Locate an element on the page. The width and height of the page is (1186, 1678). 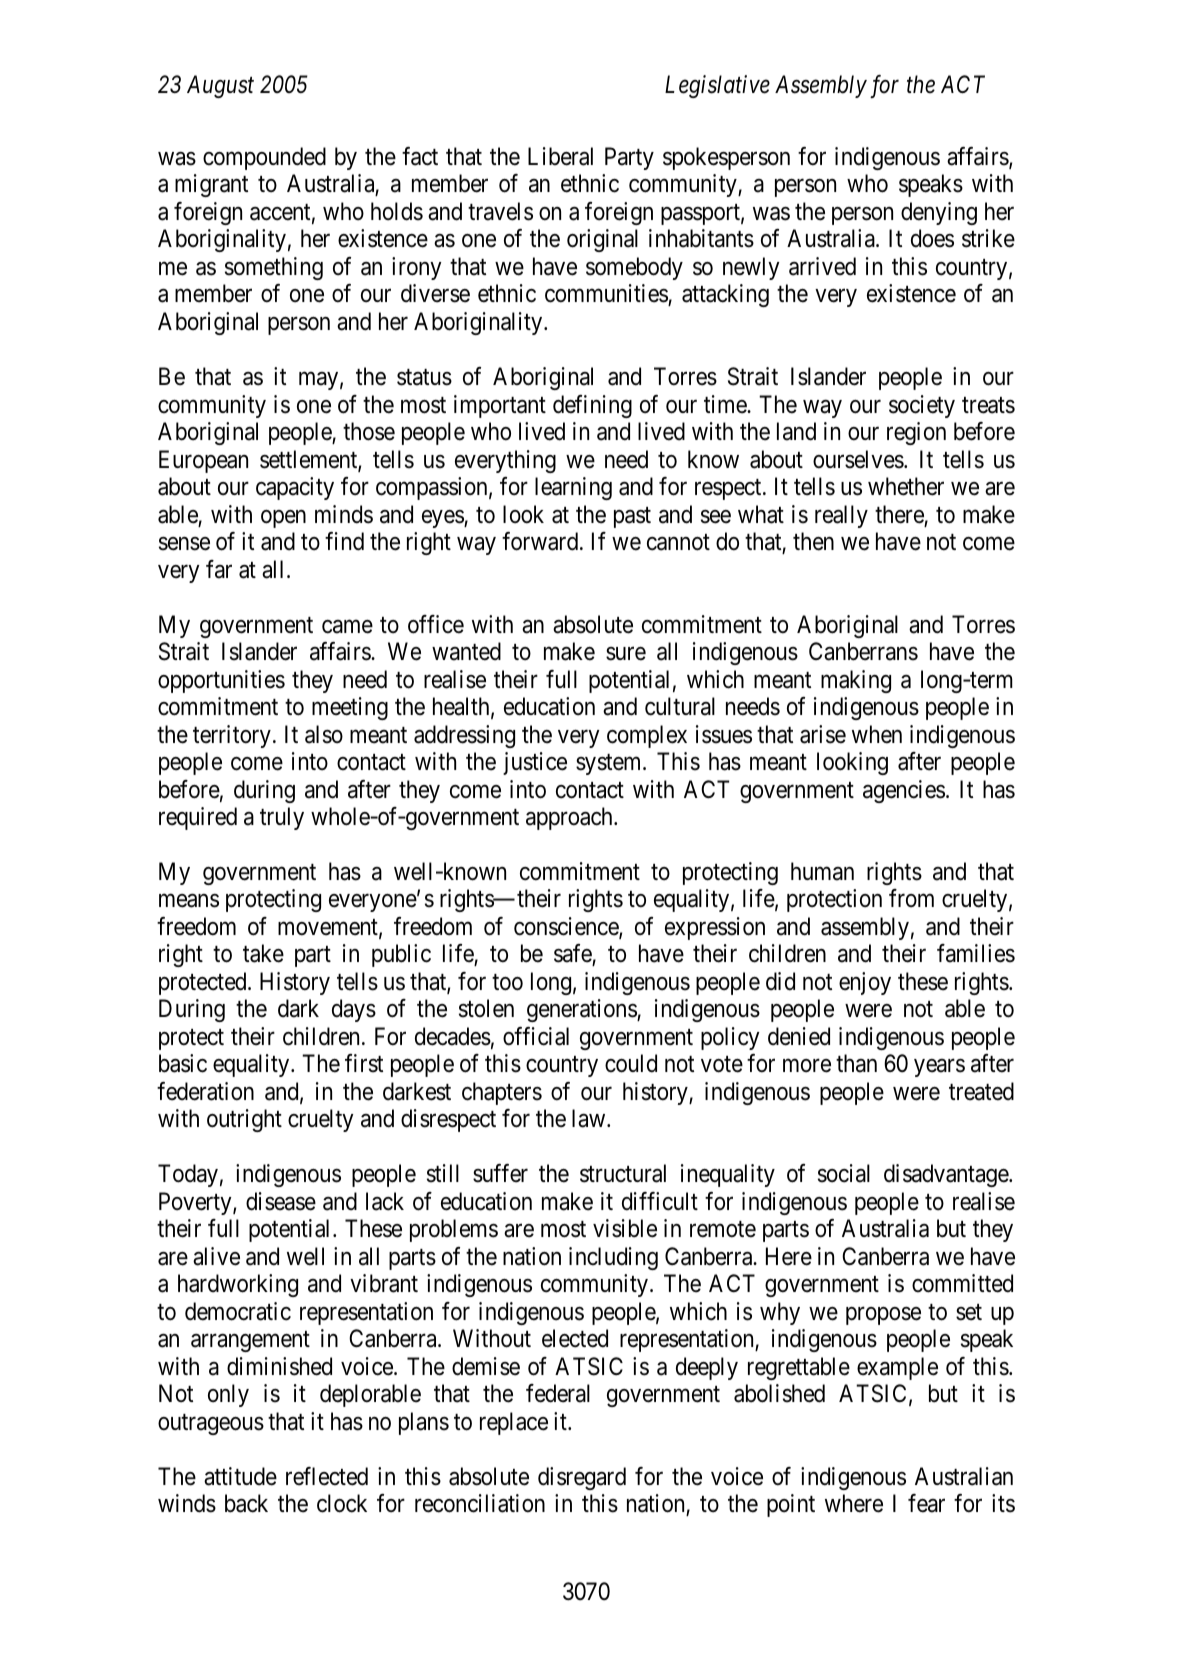
learning is located at coordinates (573, 488).
